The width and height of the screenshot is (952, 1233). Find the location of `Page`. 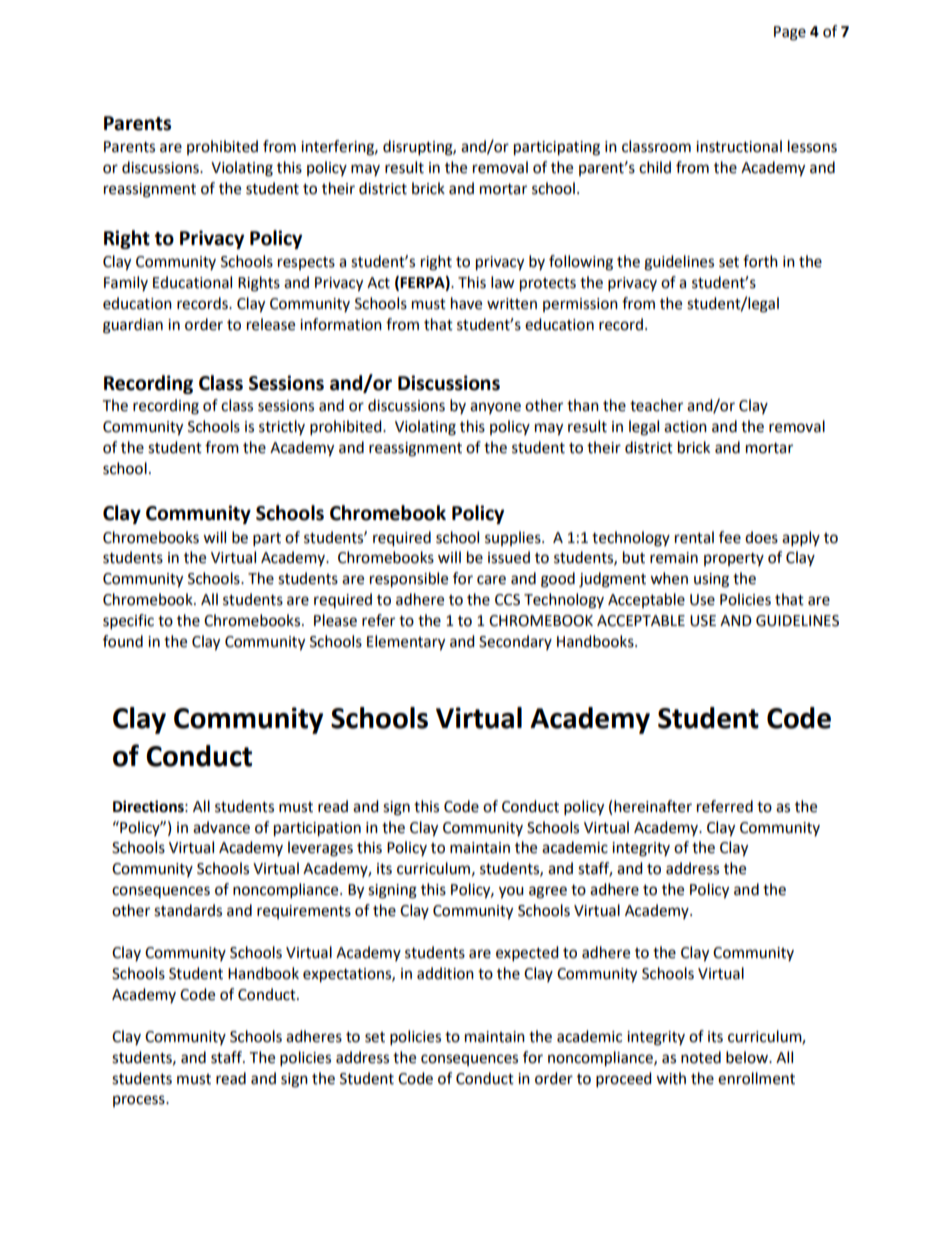

Page is located at coordinates (790, 33).
